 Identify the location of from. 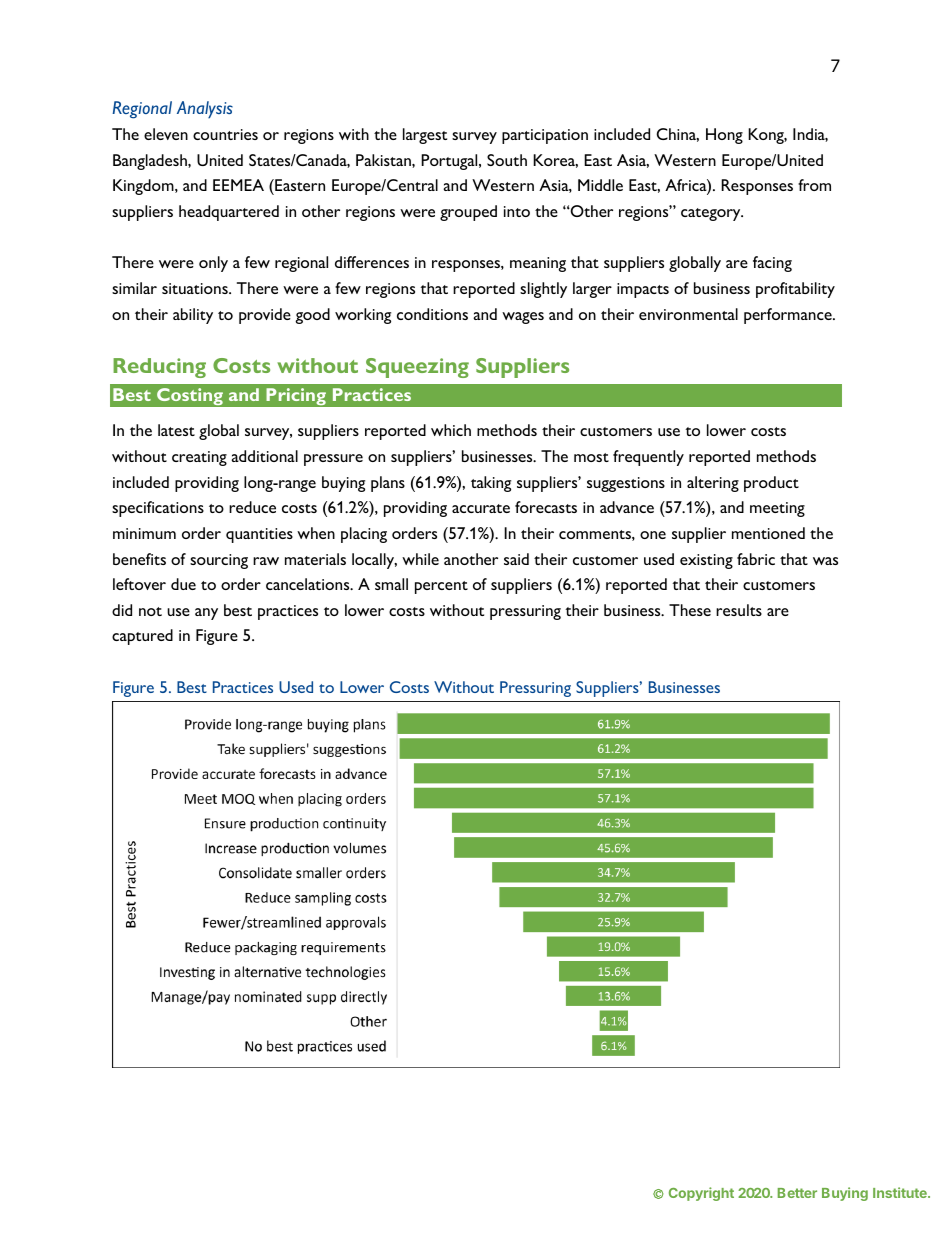
(814, 185).
